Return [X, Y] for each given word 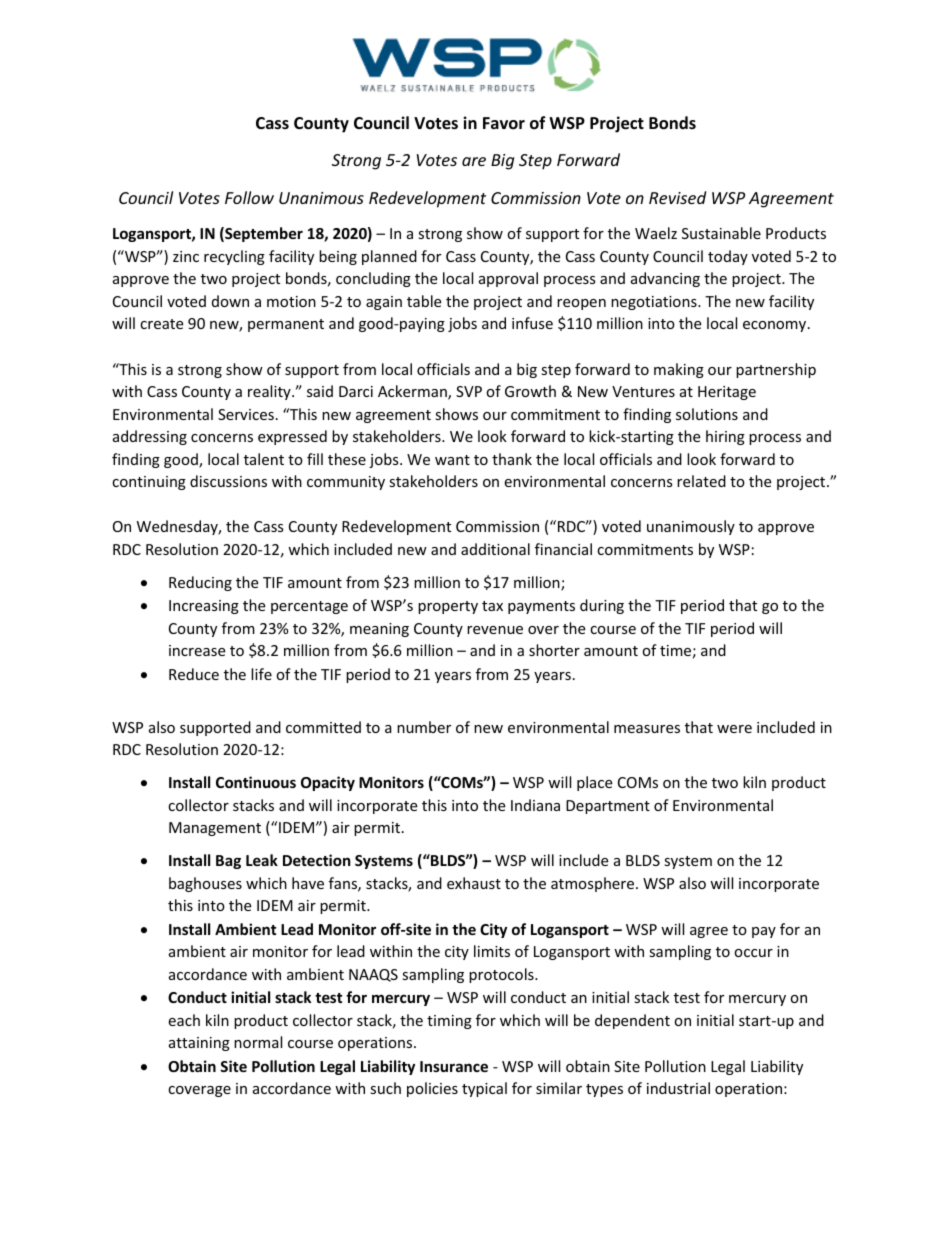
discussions [228, 481]
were [734, 729]
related [701, 481]
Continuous [256, 782]
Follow [249, 197]
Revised [677, 197]
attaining [199, 1044]
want [452, 460]
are [474, 161]
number [424, 727]
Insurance [454, 1066]
